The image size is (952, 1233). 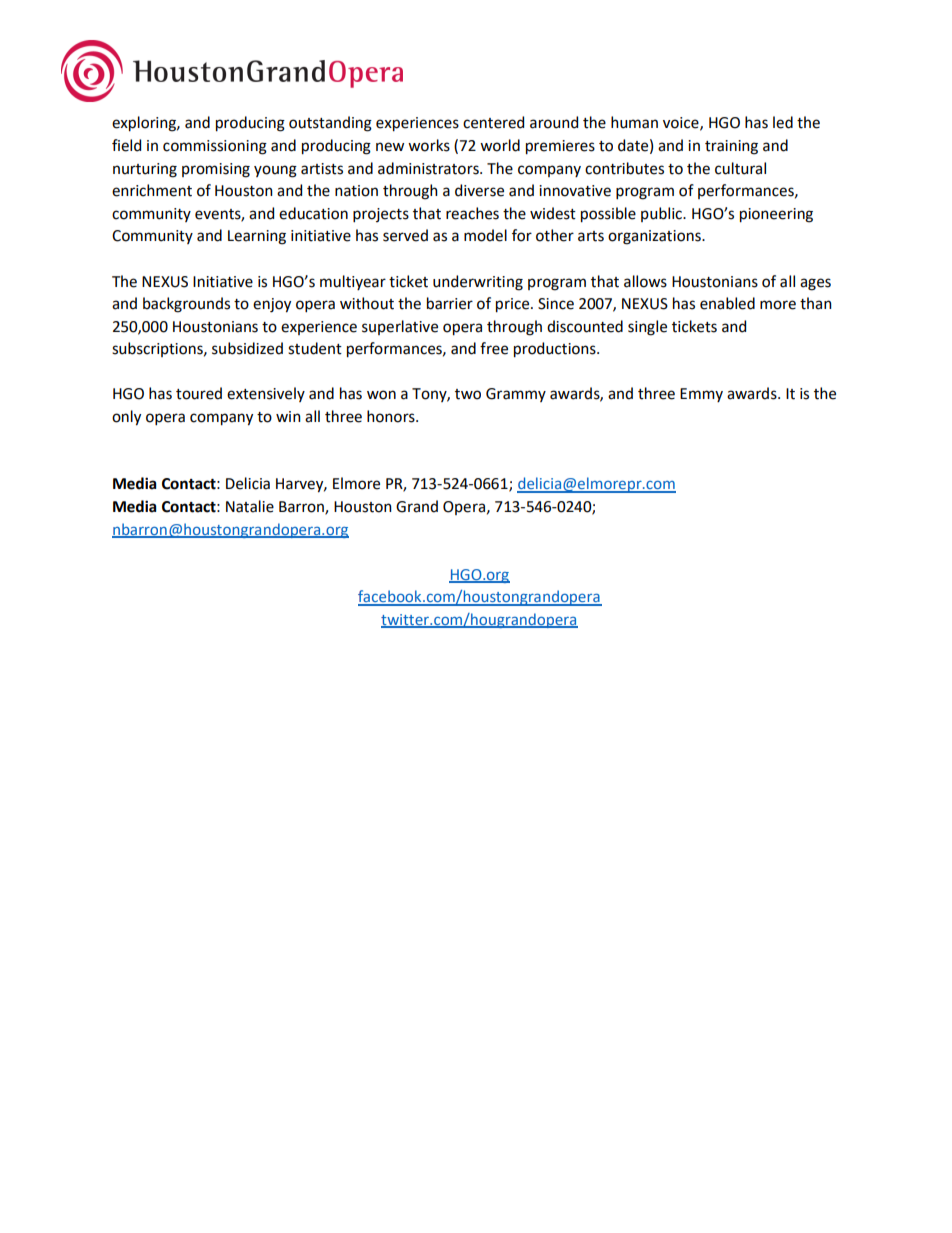 I want to click on enabled, so click(x=727, y=303).
